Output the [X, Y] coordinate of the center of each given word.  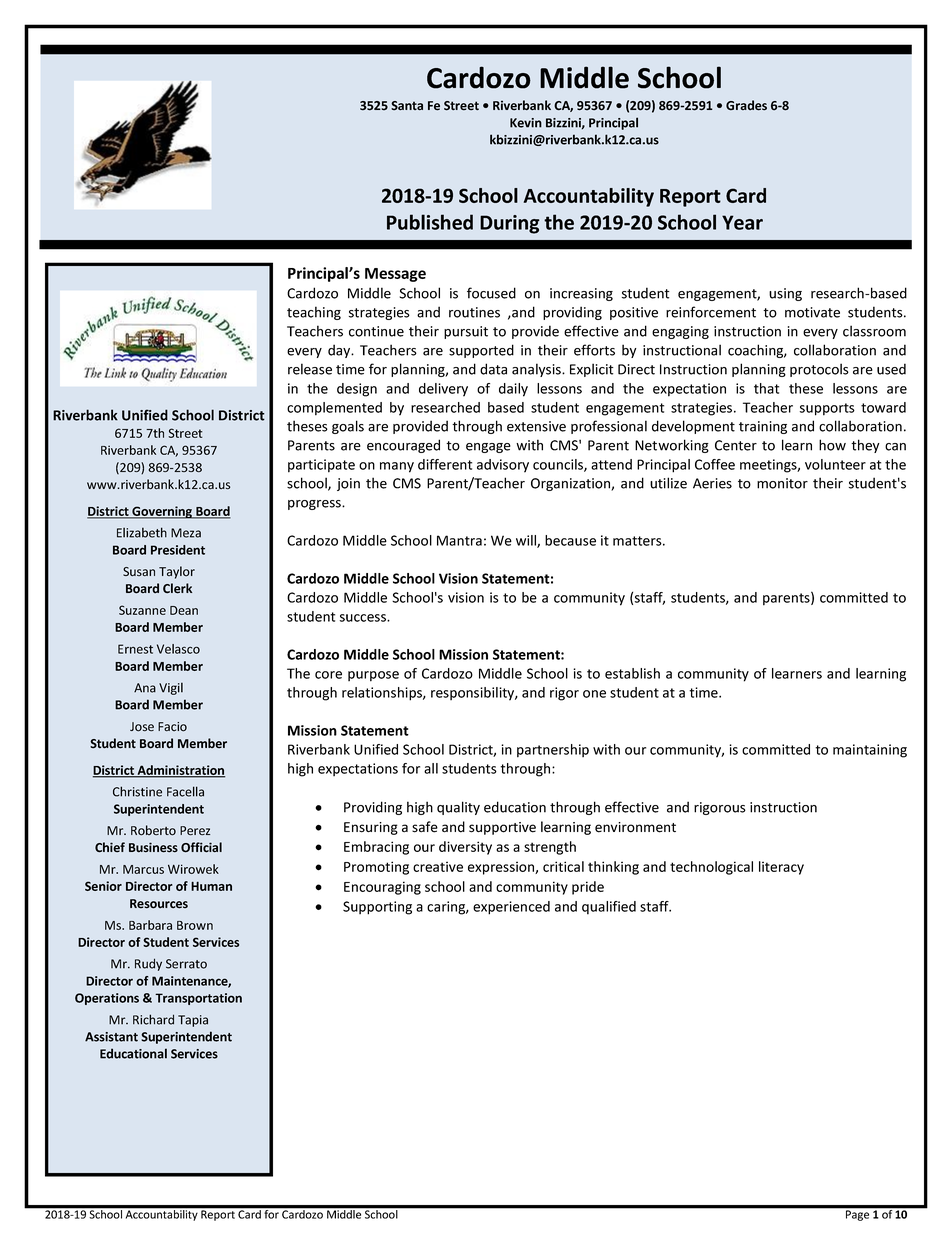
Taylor [177, 572]
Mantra [459, 540]
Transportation [198, 999]
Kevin [526, 123]
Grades [746, 105]
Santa [407, 105]
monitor [782, 483]
